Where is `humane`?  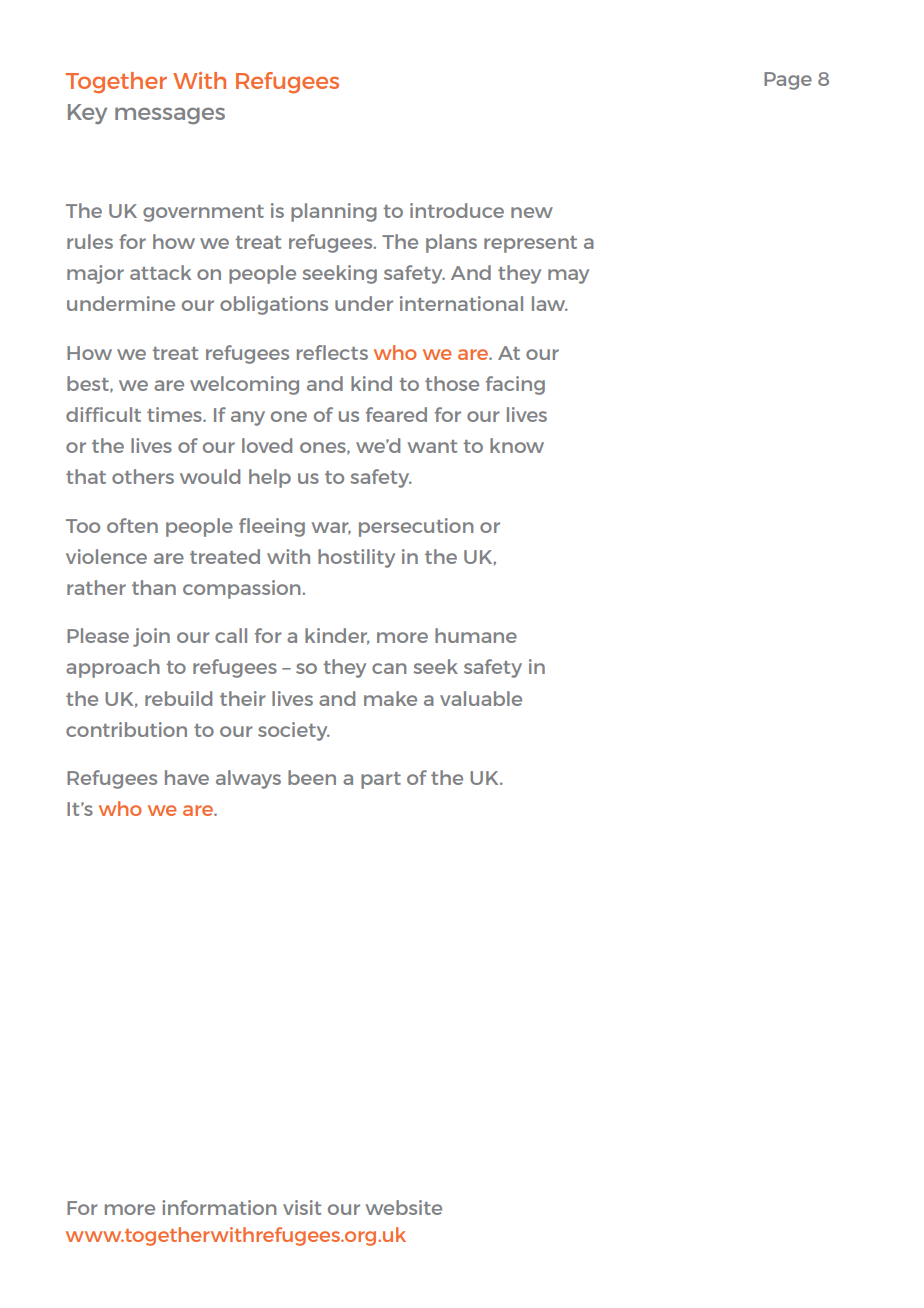 humane is located at coordinates (476, 635).
